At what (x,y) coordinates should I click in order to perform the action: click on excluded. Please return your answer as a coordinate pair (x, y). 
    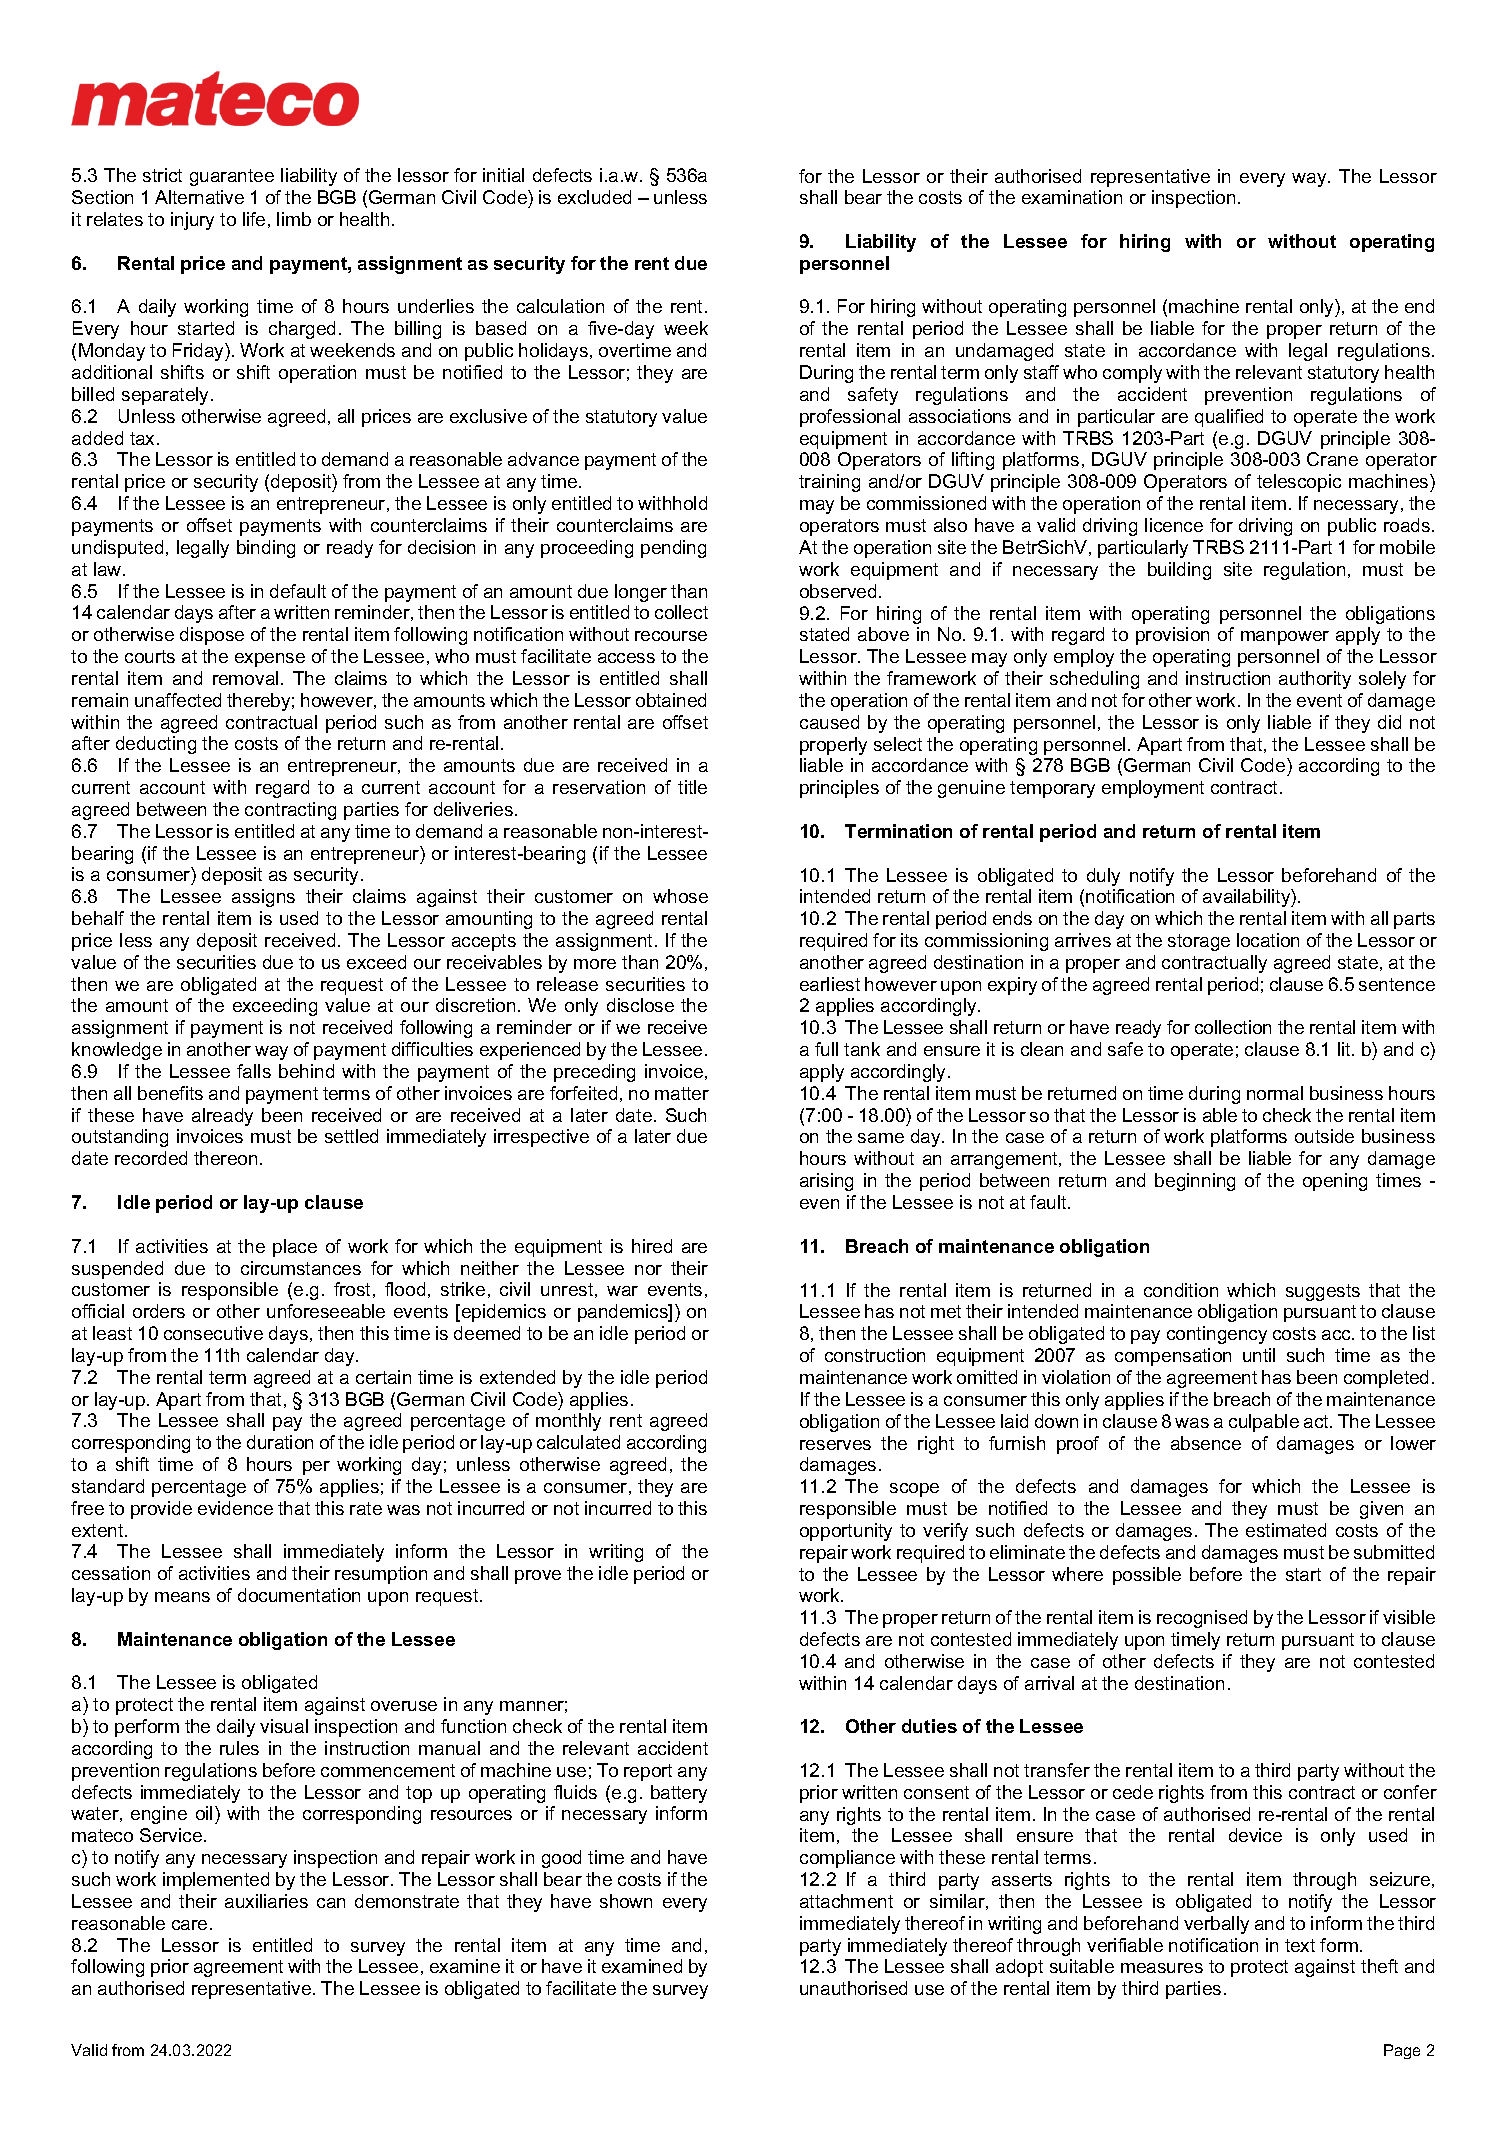
    Looking at the image, I should click on (594, 197).
